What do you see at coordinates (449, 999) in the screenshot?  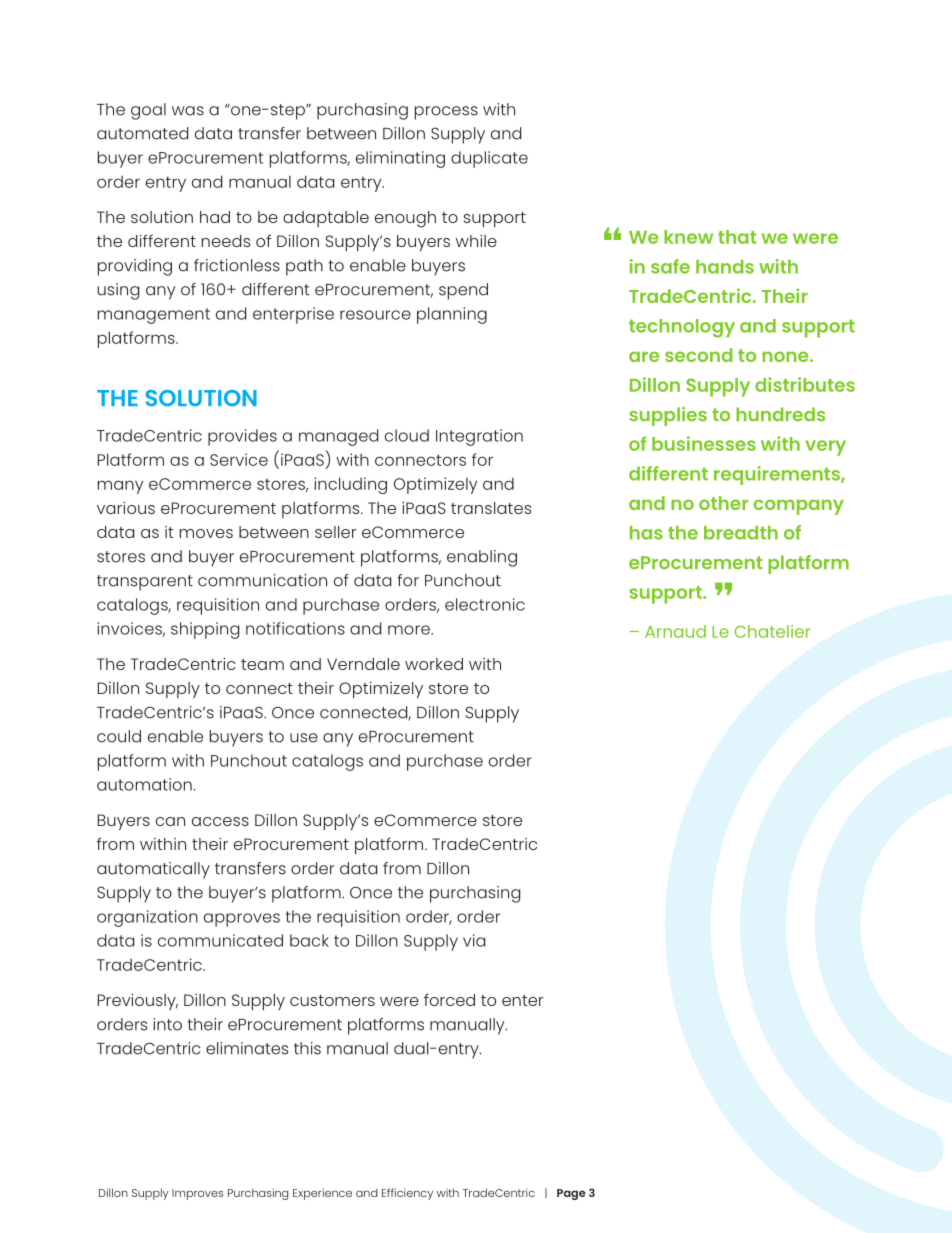 I see `forced` at bounding box center [449, 999].
